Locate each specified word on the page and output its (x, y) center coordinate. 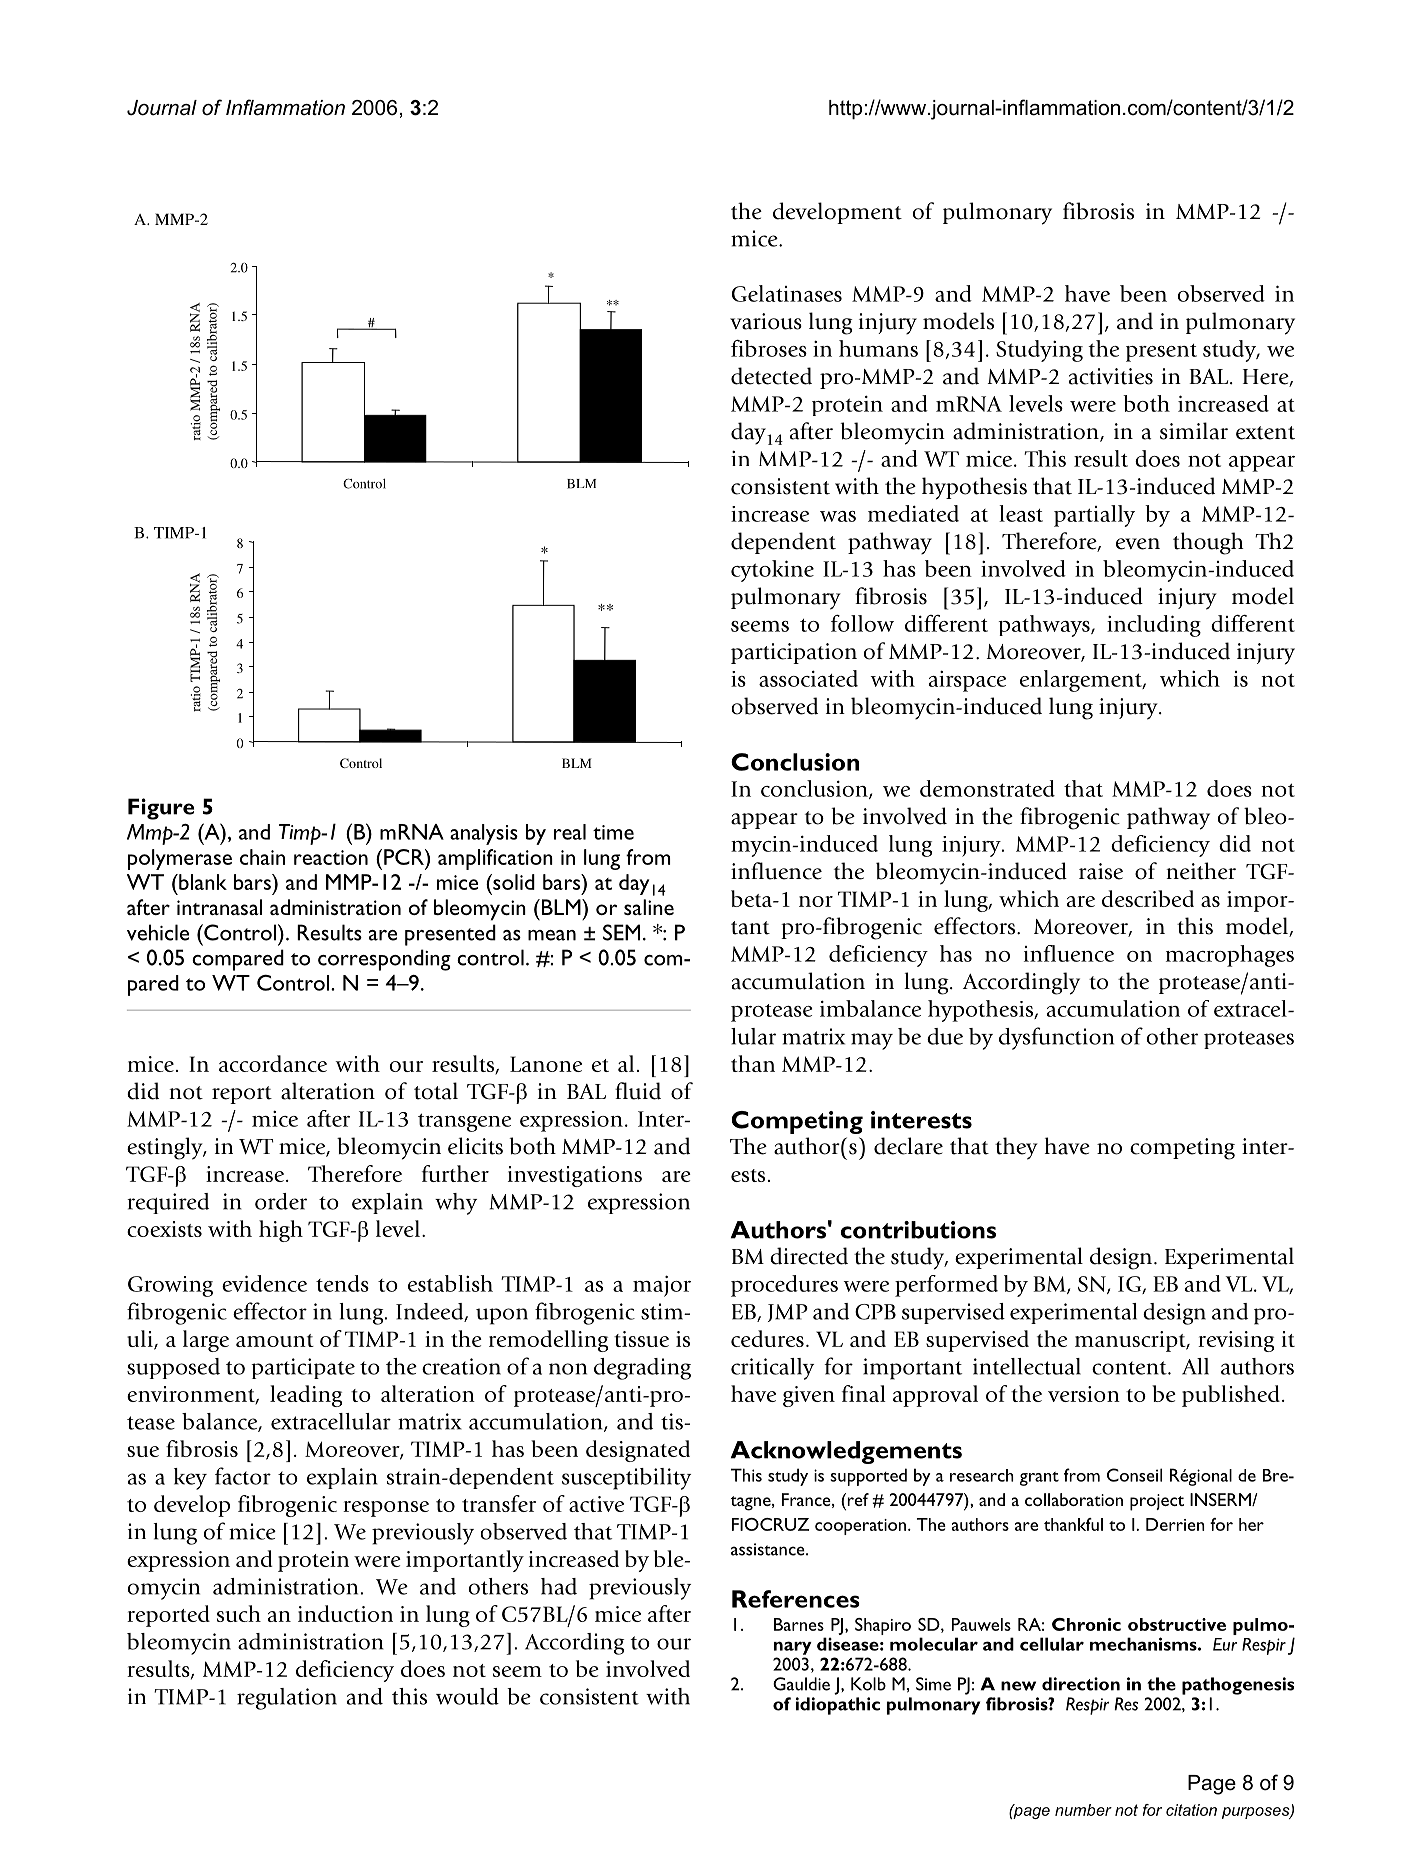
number (1083, 1810)
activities (1111, 376)
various (766, 321)
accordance (273, 1063)
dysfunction (1056, 1038)
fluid (638, 1091)
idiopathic (838, 1706)
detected (771, 376)
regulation (287, 1699)
